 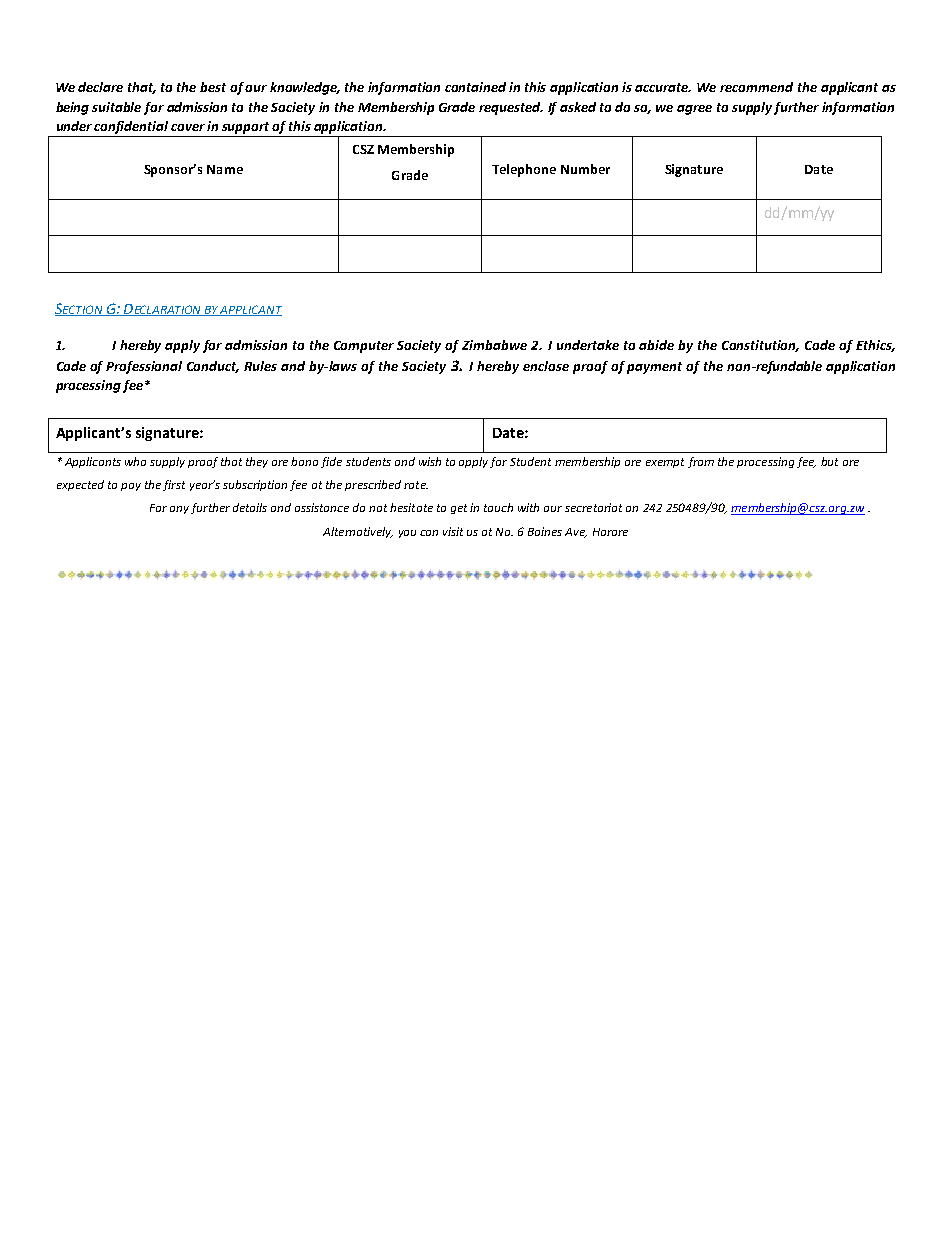 What do you see at coordinates (760, 346) in the document?
I see `Constitution` at bounding box center [760, 346].
